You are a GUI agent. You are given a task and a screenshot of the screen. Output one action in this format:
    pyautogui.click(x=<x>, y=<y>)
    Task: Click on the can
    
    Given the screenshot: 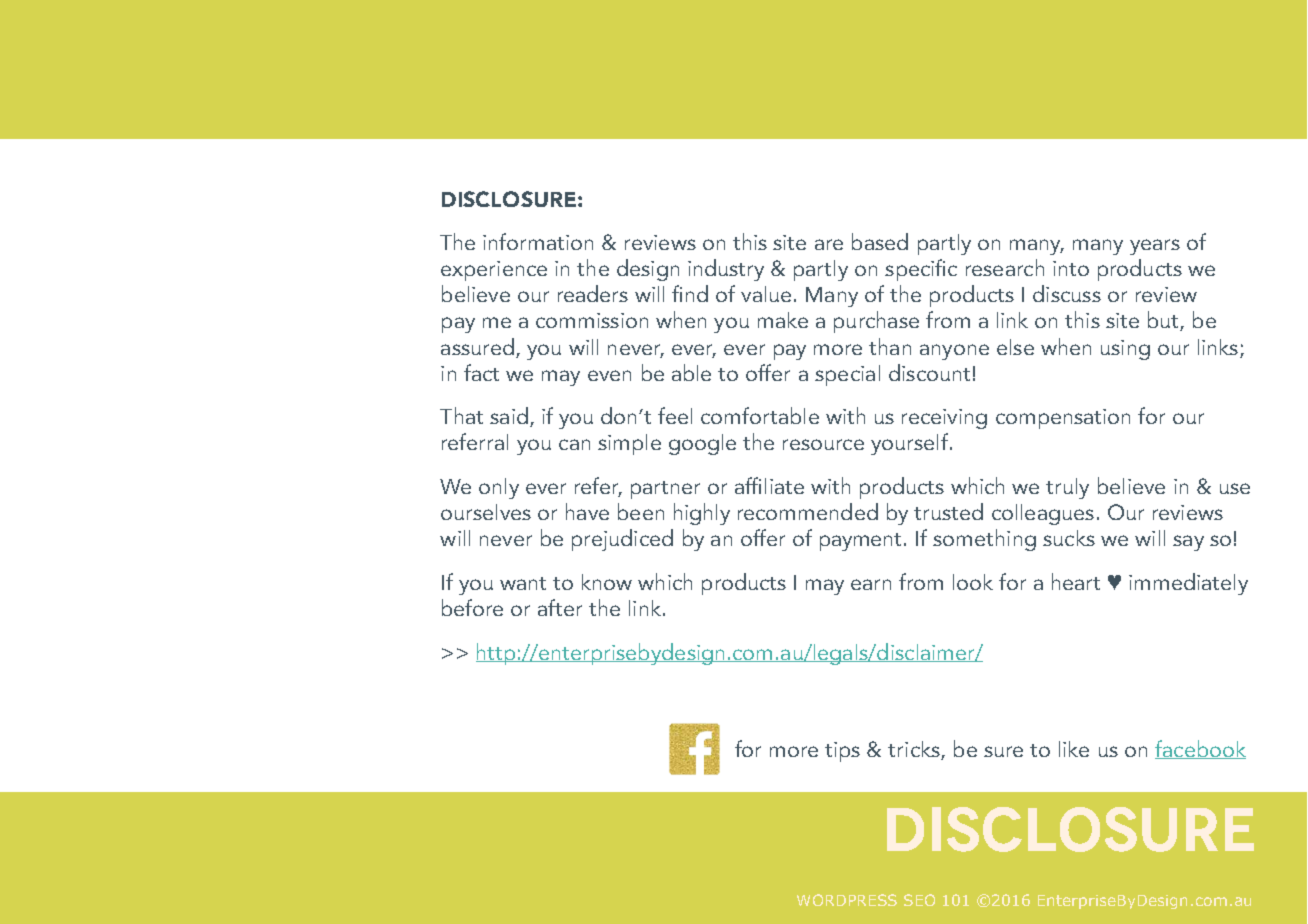 What is the action you would take?
    pyautogui.click(x=574, y=444)
